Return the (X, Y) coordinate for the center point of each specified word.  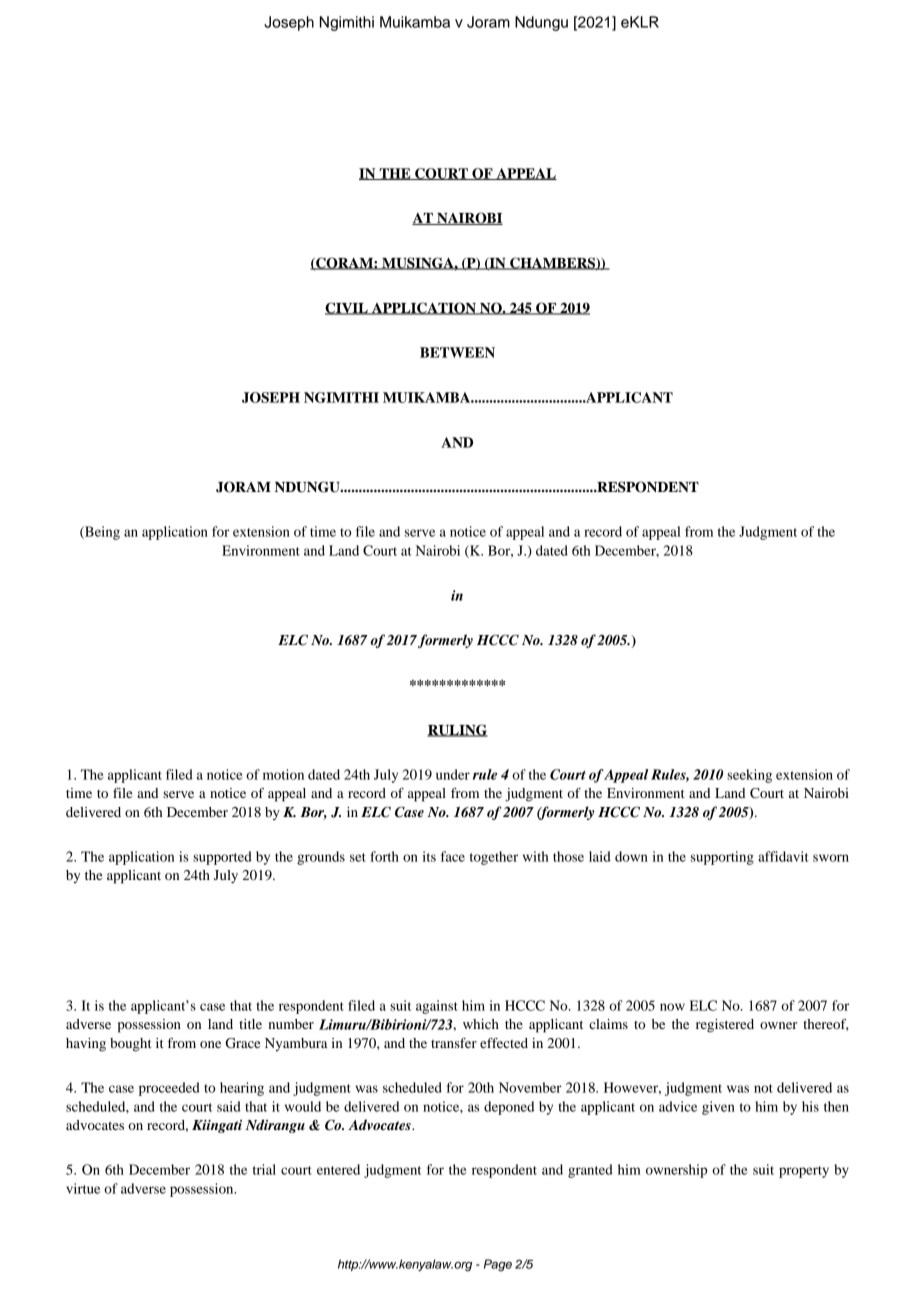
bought (131, 1045)
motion (283, 774)
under (453, 774)
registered (725, 1026)
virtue (83, 1188)
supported (222, 858)
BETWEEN (457, 352)
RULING (457, 730)
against (437, 1007)
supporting (722, 858)
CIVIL (347, 308)
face (453, 856)
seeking (749, 776)
